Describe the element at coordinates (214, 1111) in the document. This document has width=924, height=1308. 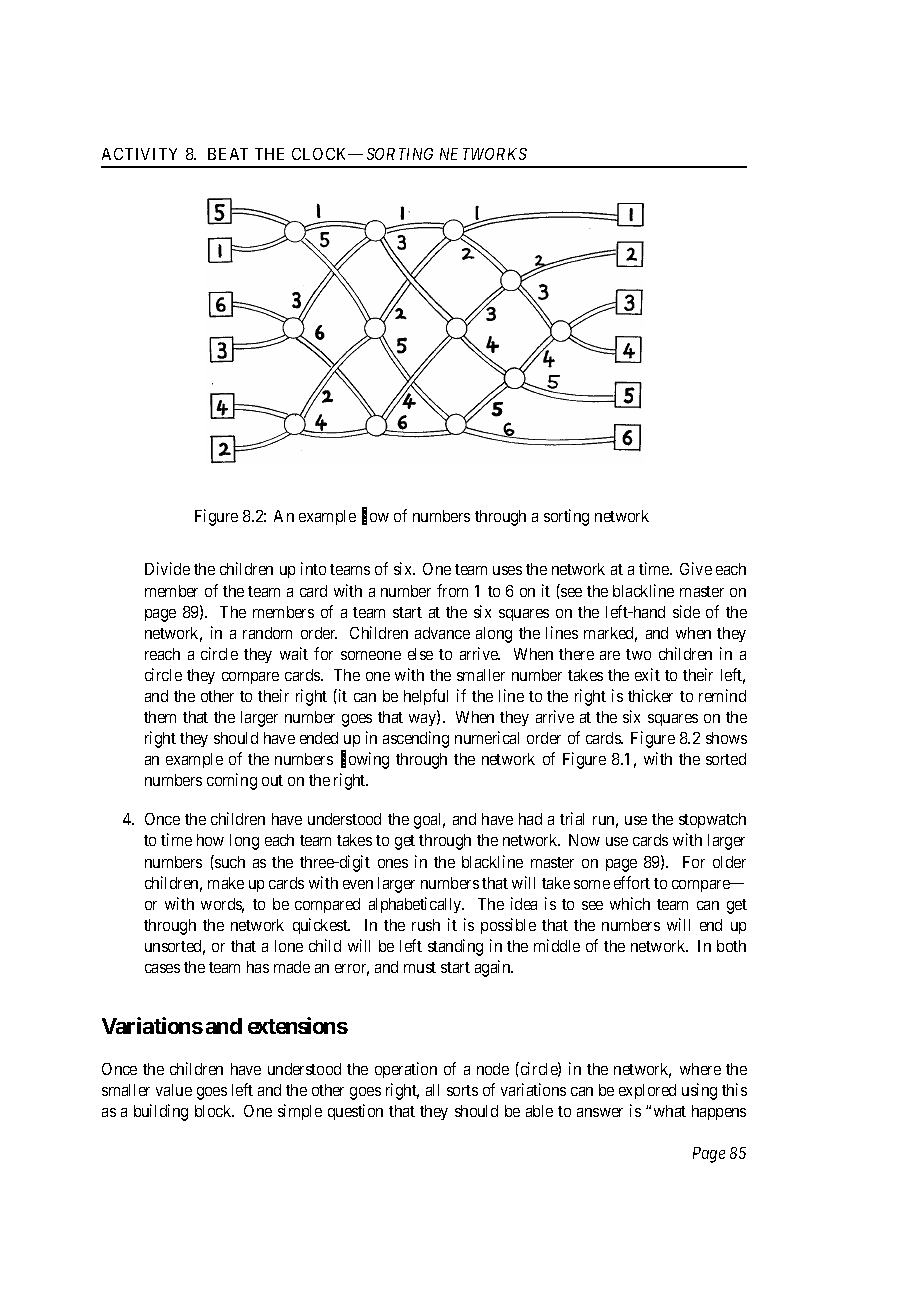
I see `block` at that location.
